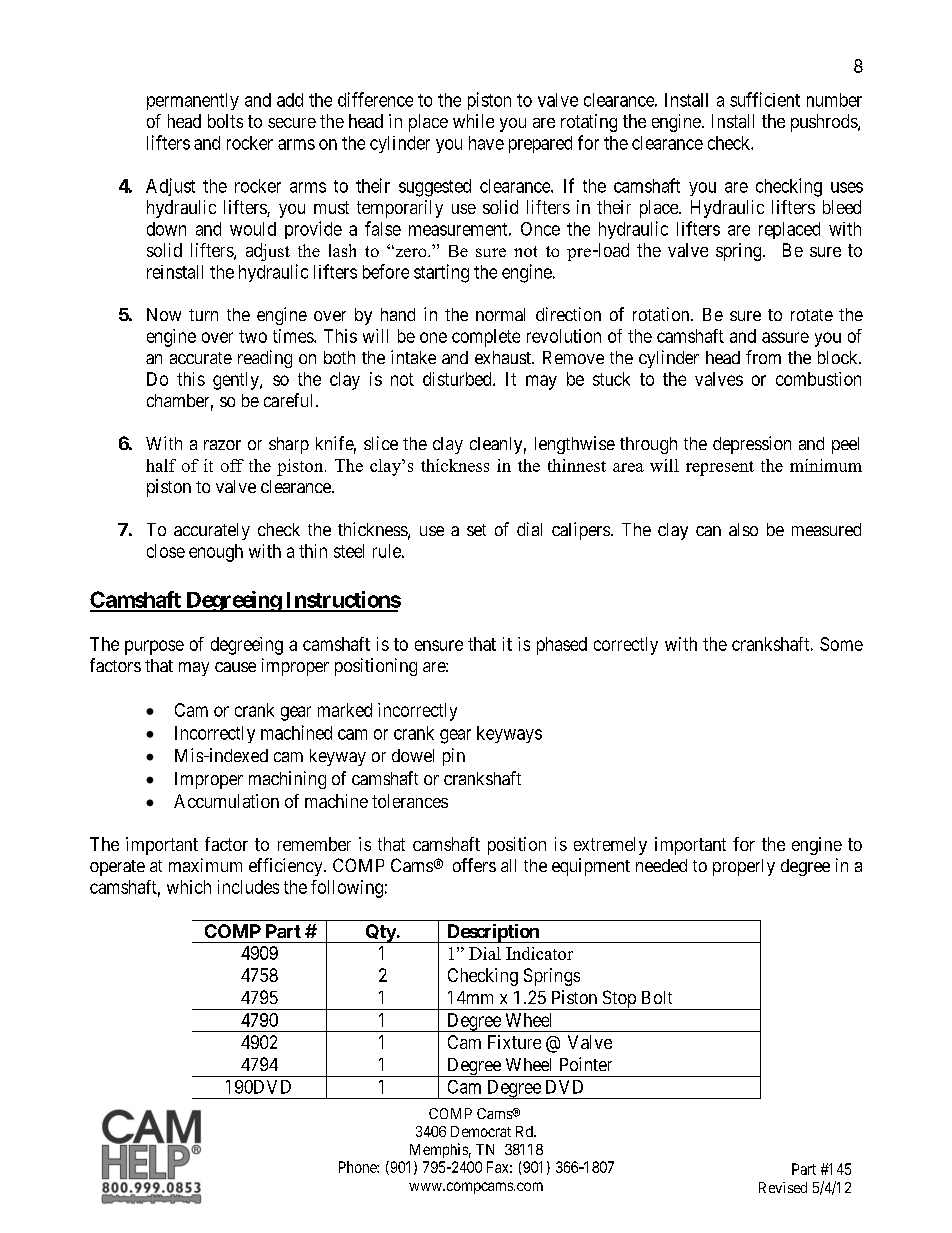  I want to click on also, so click(743, 529).
